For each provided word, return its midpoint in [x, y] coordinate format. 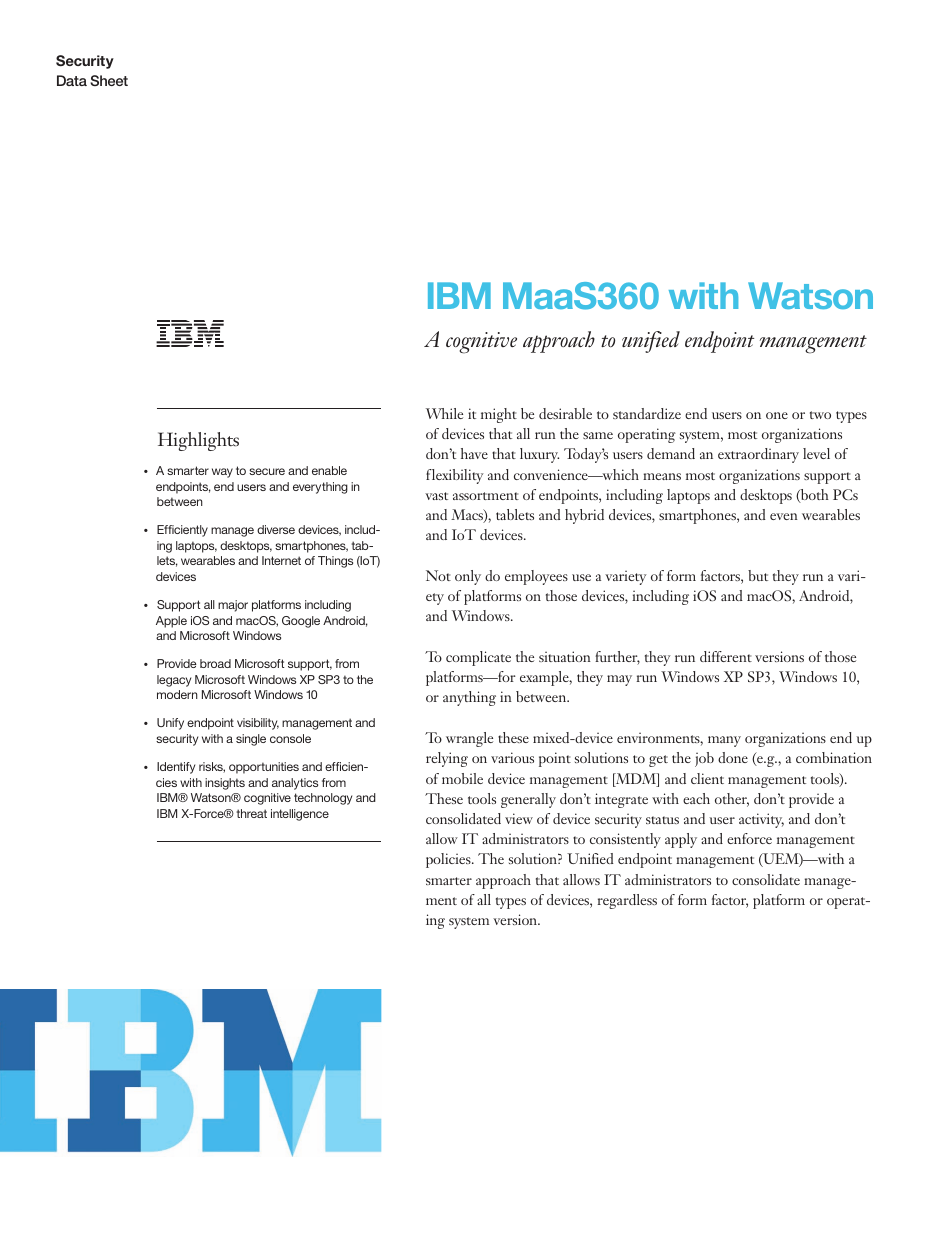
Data [72, 80]
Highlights [198, 441]
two [820, 415]
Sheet [109, 80]
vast [436, 496]
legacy [174, 681]
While [444, 413]
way [222, 473]
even [784, 516]
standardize [647, 413]
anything [469, 698]
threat [251, 813]
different [726, 656]
